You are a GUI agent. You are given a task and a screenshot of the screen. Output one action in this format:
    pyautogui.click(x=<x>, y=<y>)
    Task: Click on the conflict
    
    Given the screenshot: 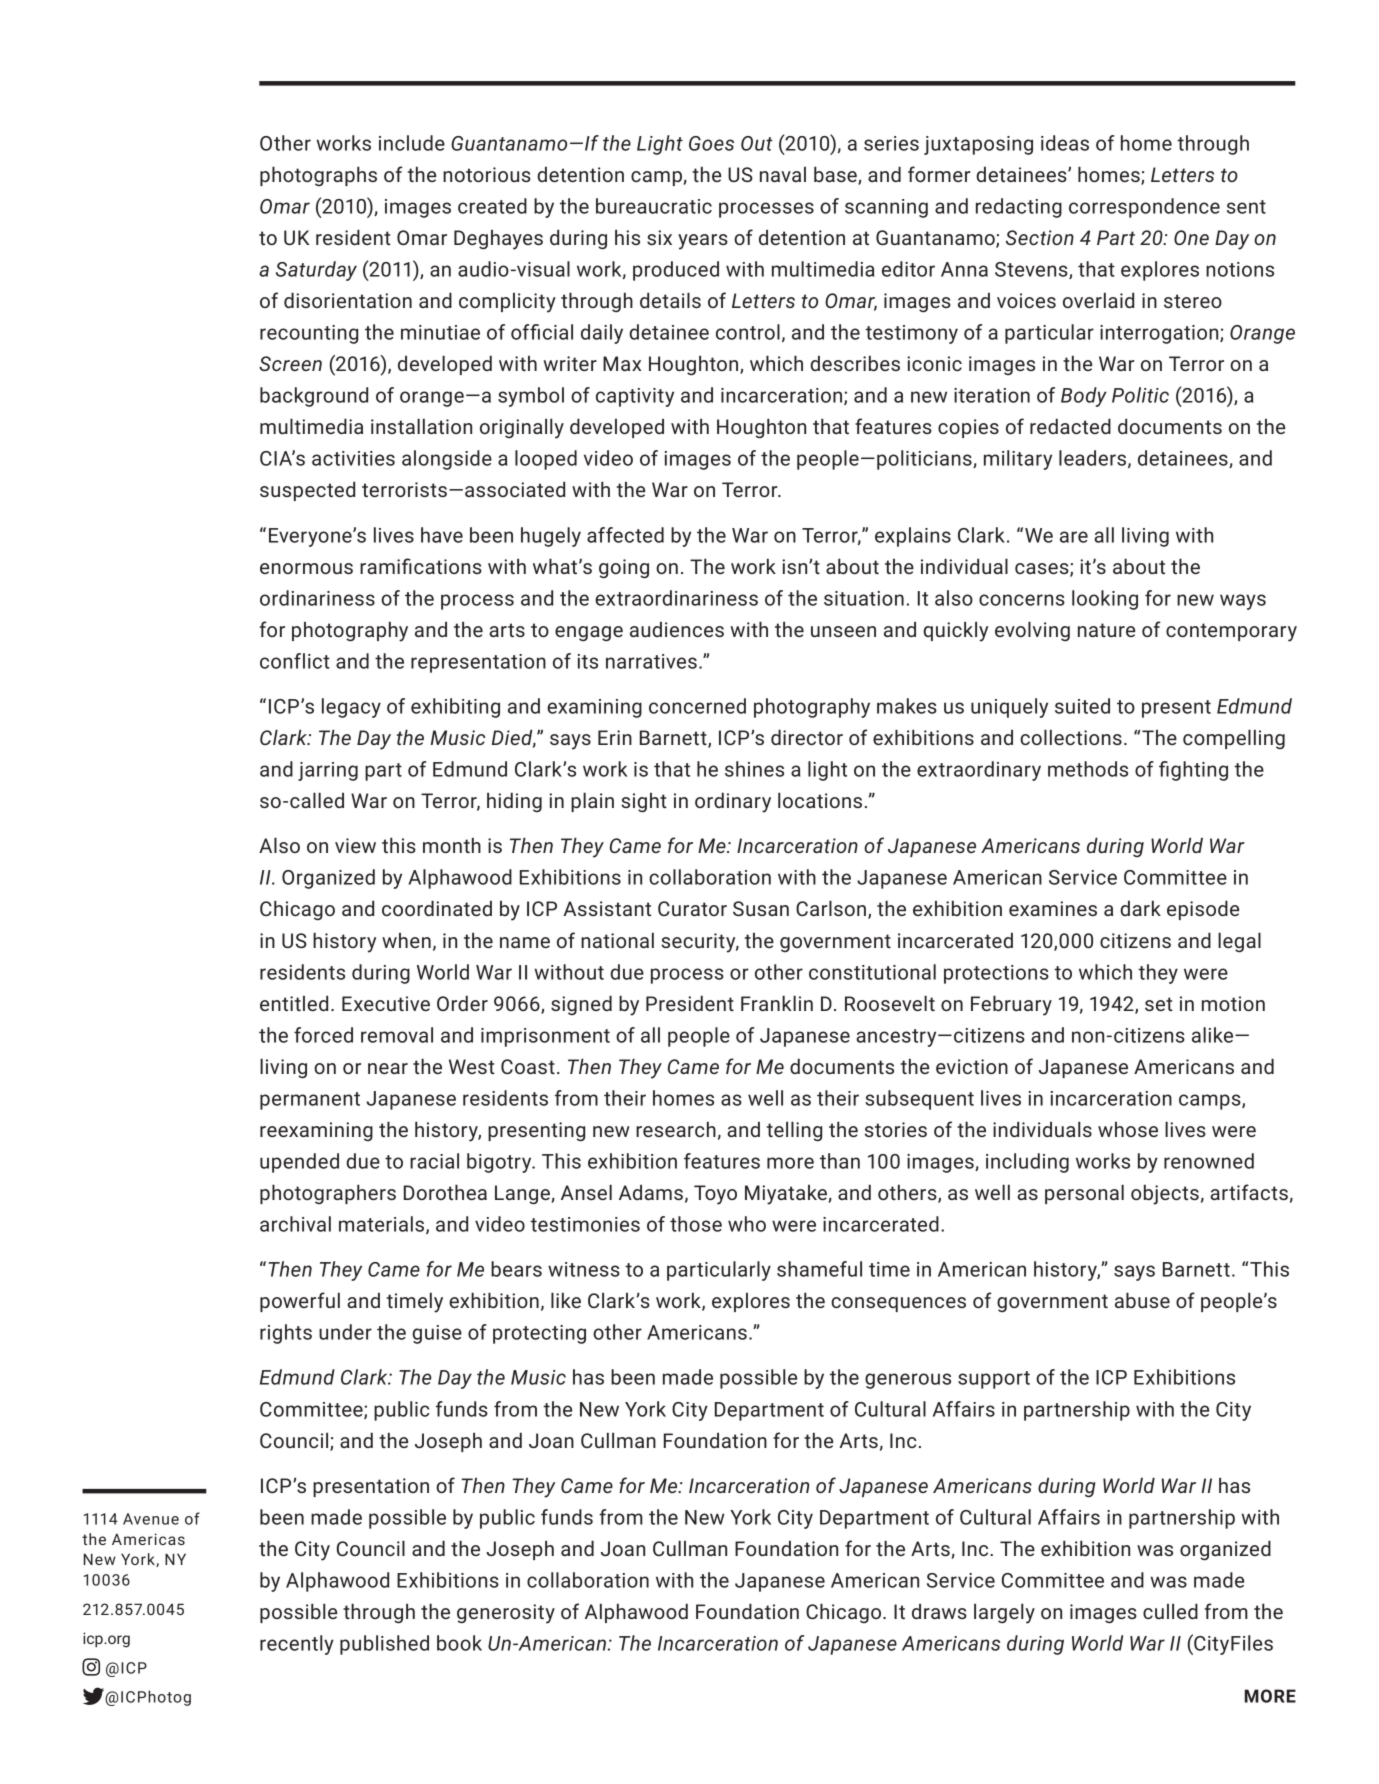 What is the action you would take?
    pyautogui.click(x=295, y=661)
